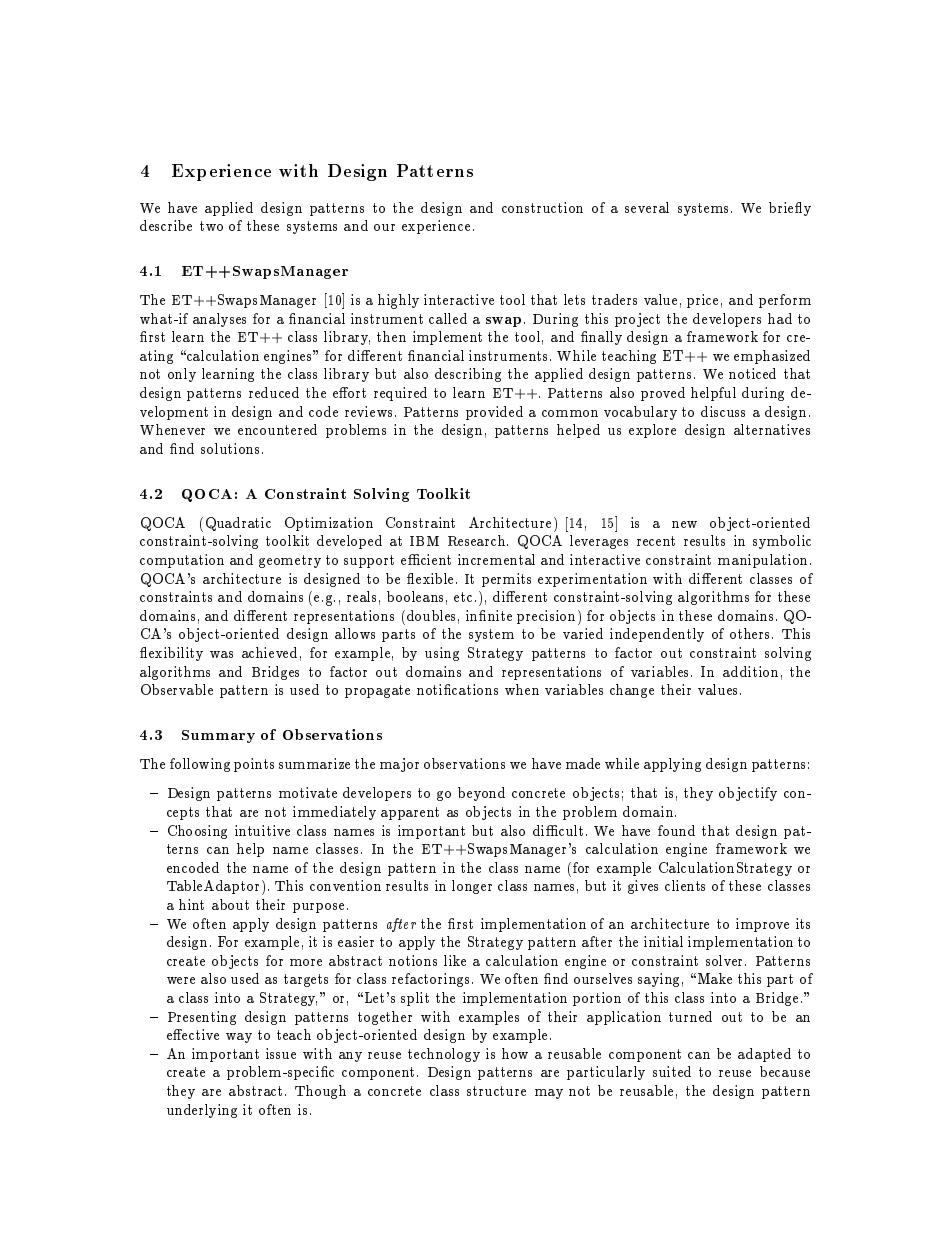 The width and height of the page is (952, 1233). I want to click on beyond, so click(481, 794).
